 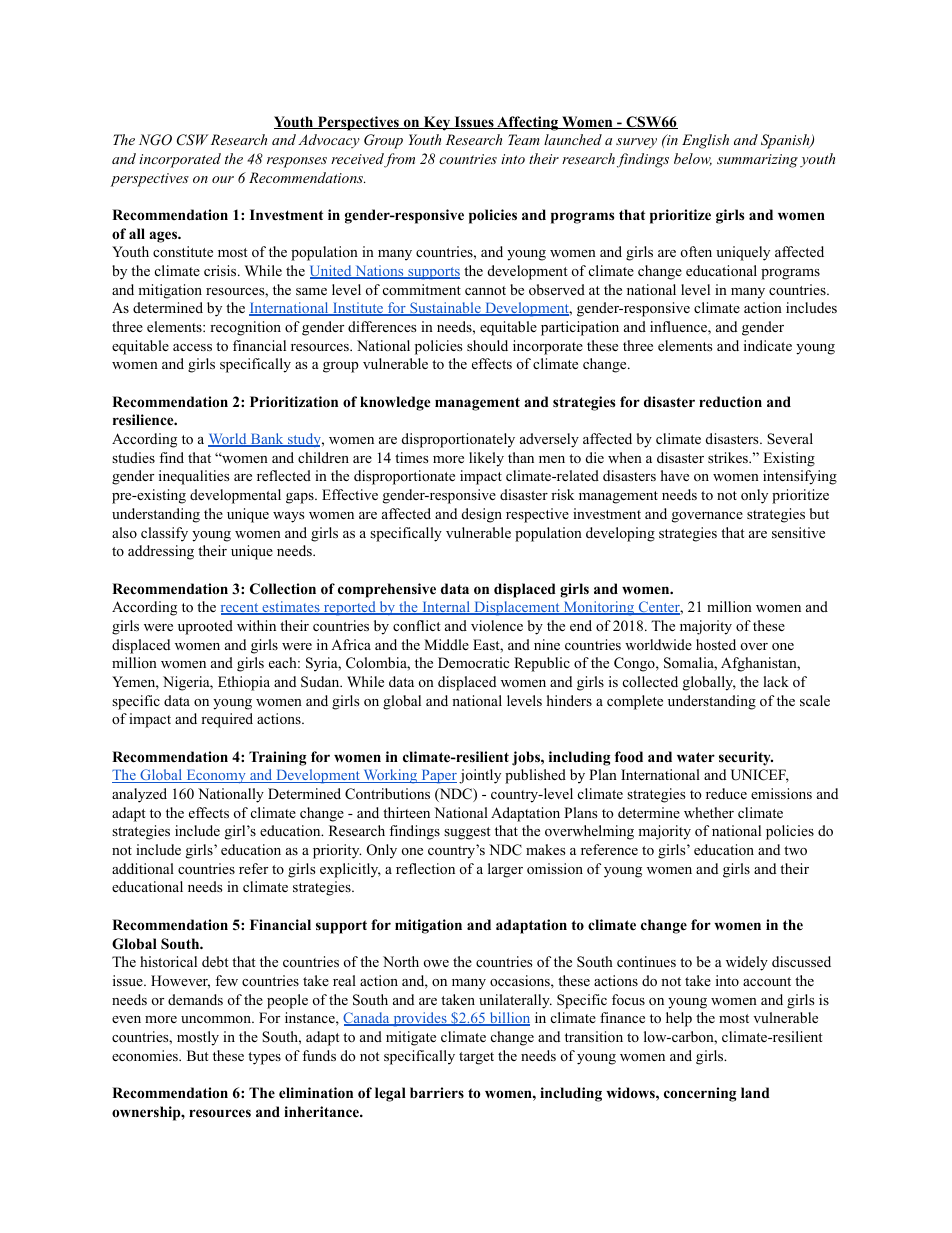 I want to click on Key, so click(x=437, y=123).
